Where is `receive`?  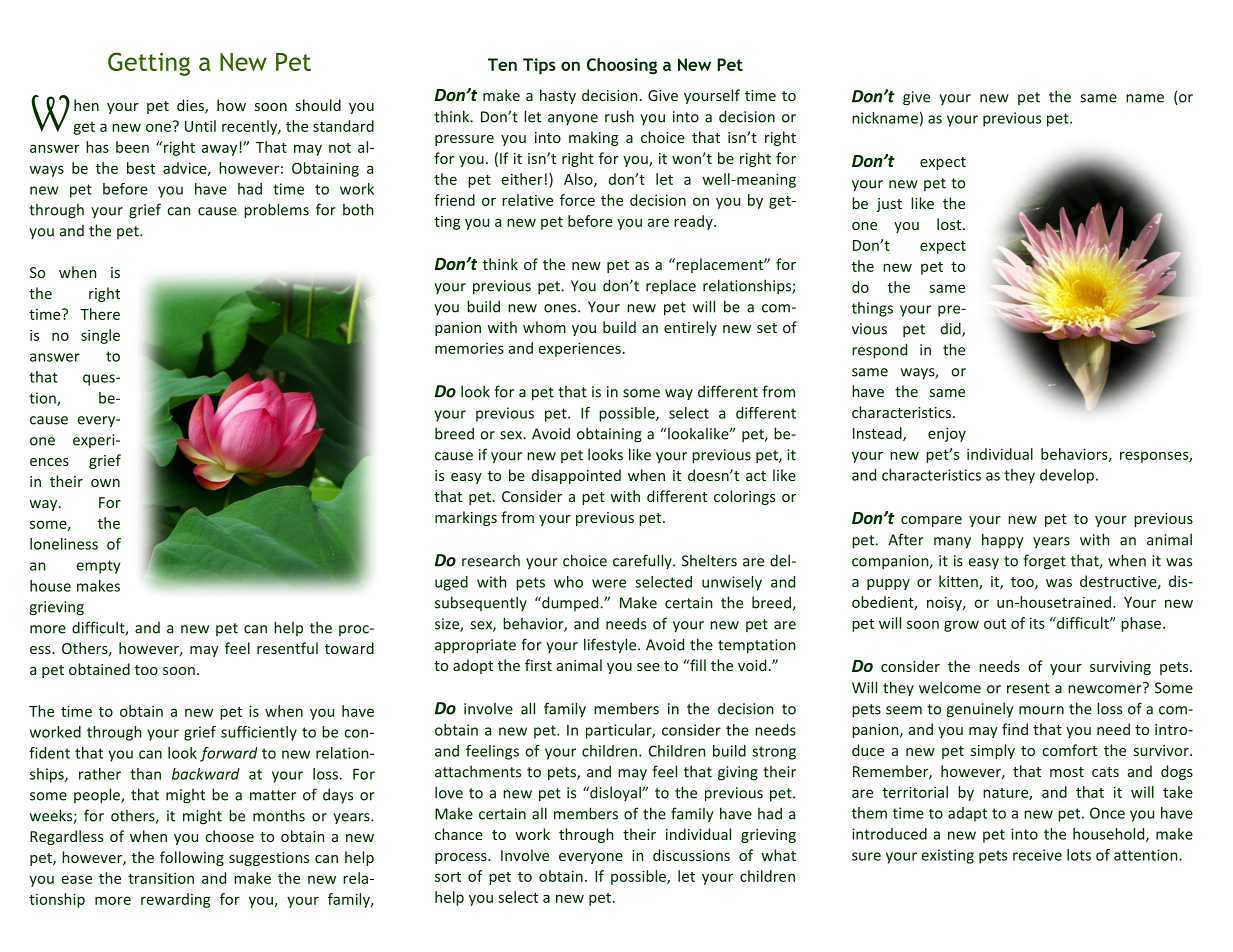
receive is located at coordinates (1037, 855).
